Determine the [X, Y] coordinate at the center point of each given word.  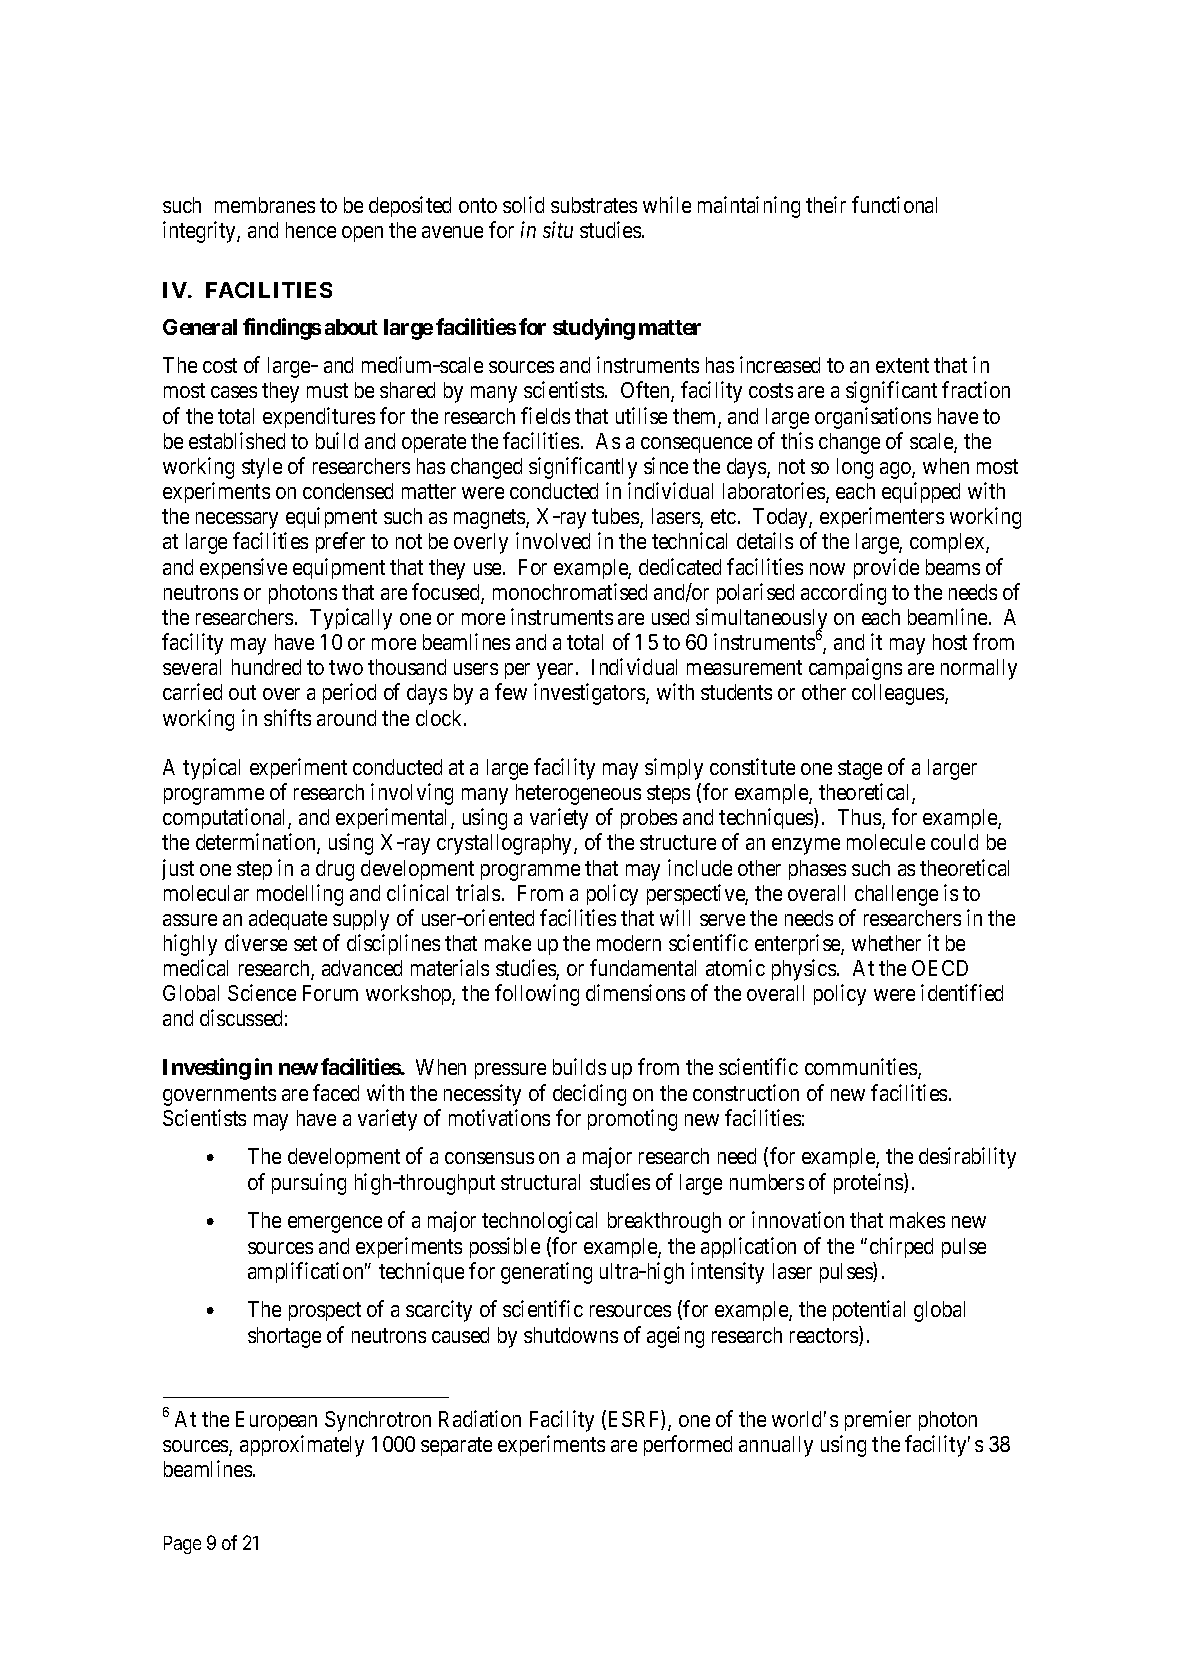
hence [311, 230]
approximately [302, 1446]
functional [894, 204]
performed [688, 1445]
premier [878, 1420]
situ [558, 229]
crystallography [506, 844]
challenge [896, 895]
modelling [300, 895]
